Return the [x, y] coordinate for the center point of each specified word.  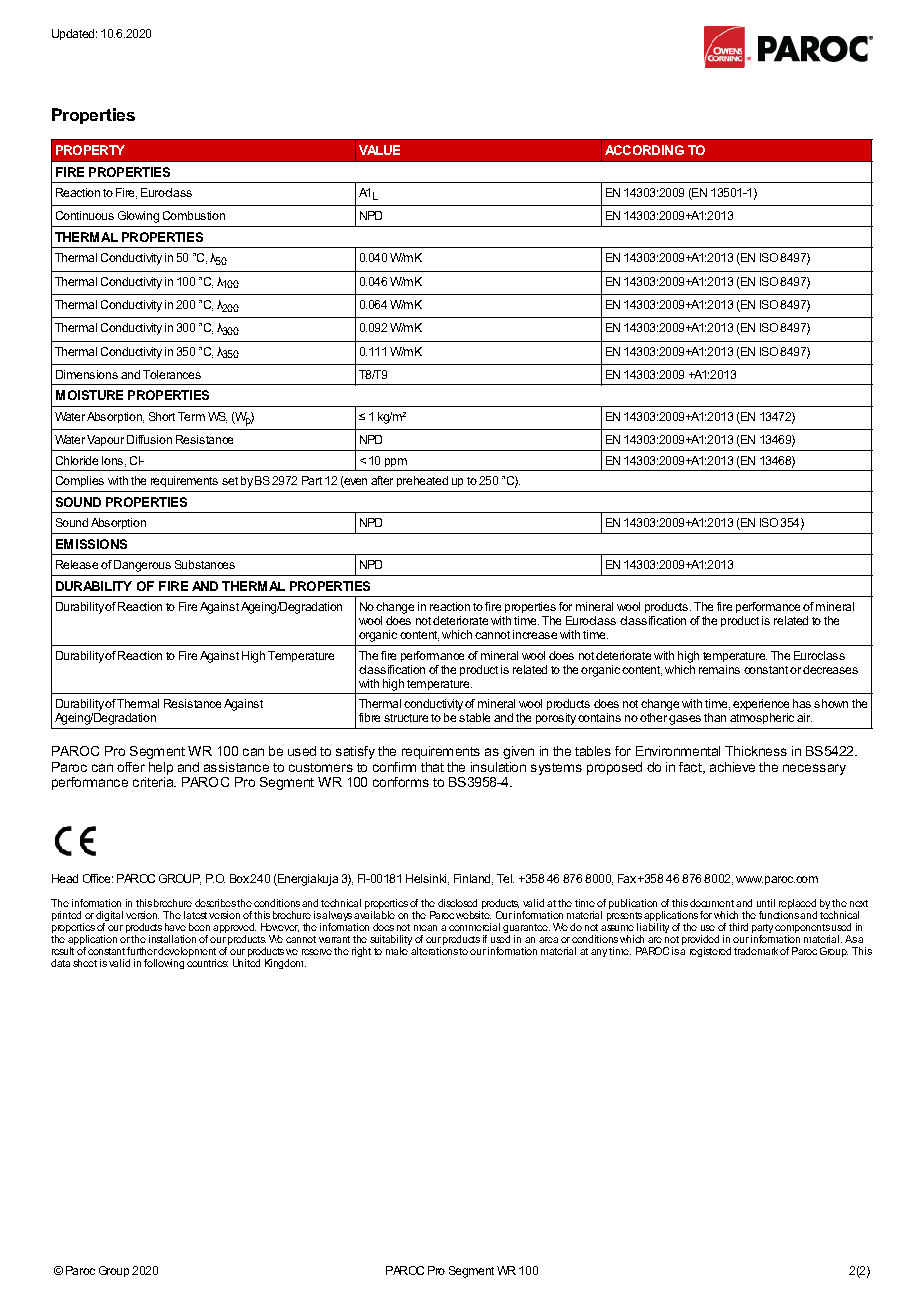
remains [719, 669]
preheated [422, 481]
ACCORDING [644, 150]
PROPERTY [90, 150]
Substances [205, 564]
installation [172, 939]
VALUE [379, 150]
